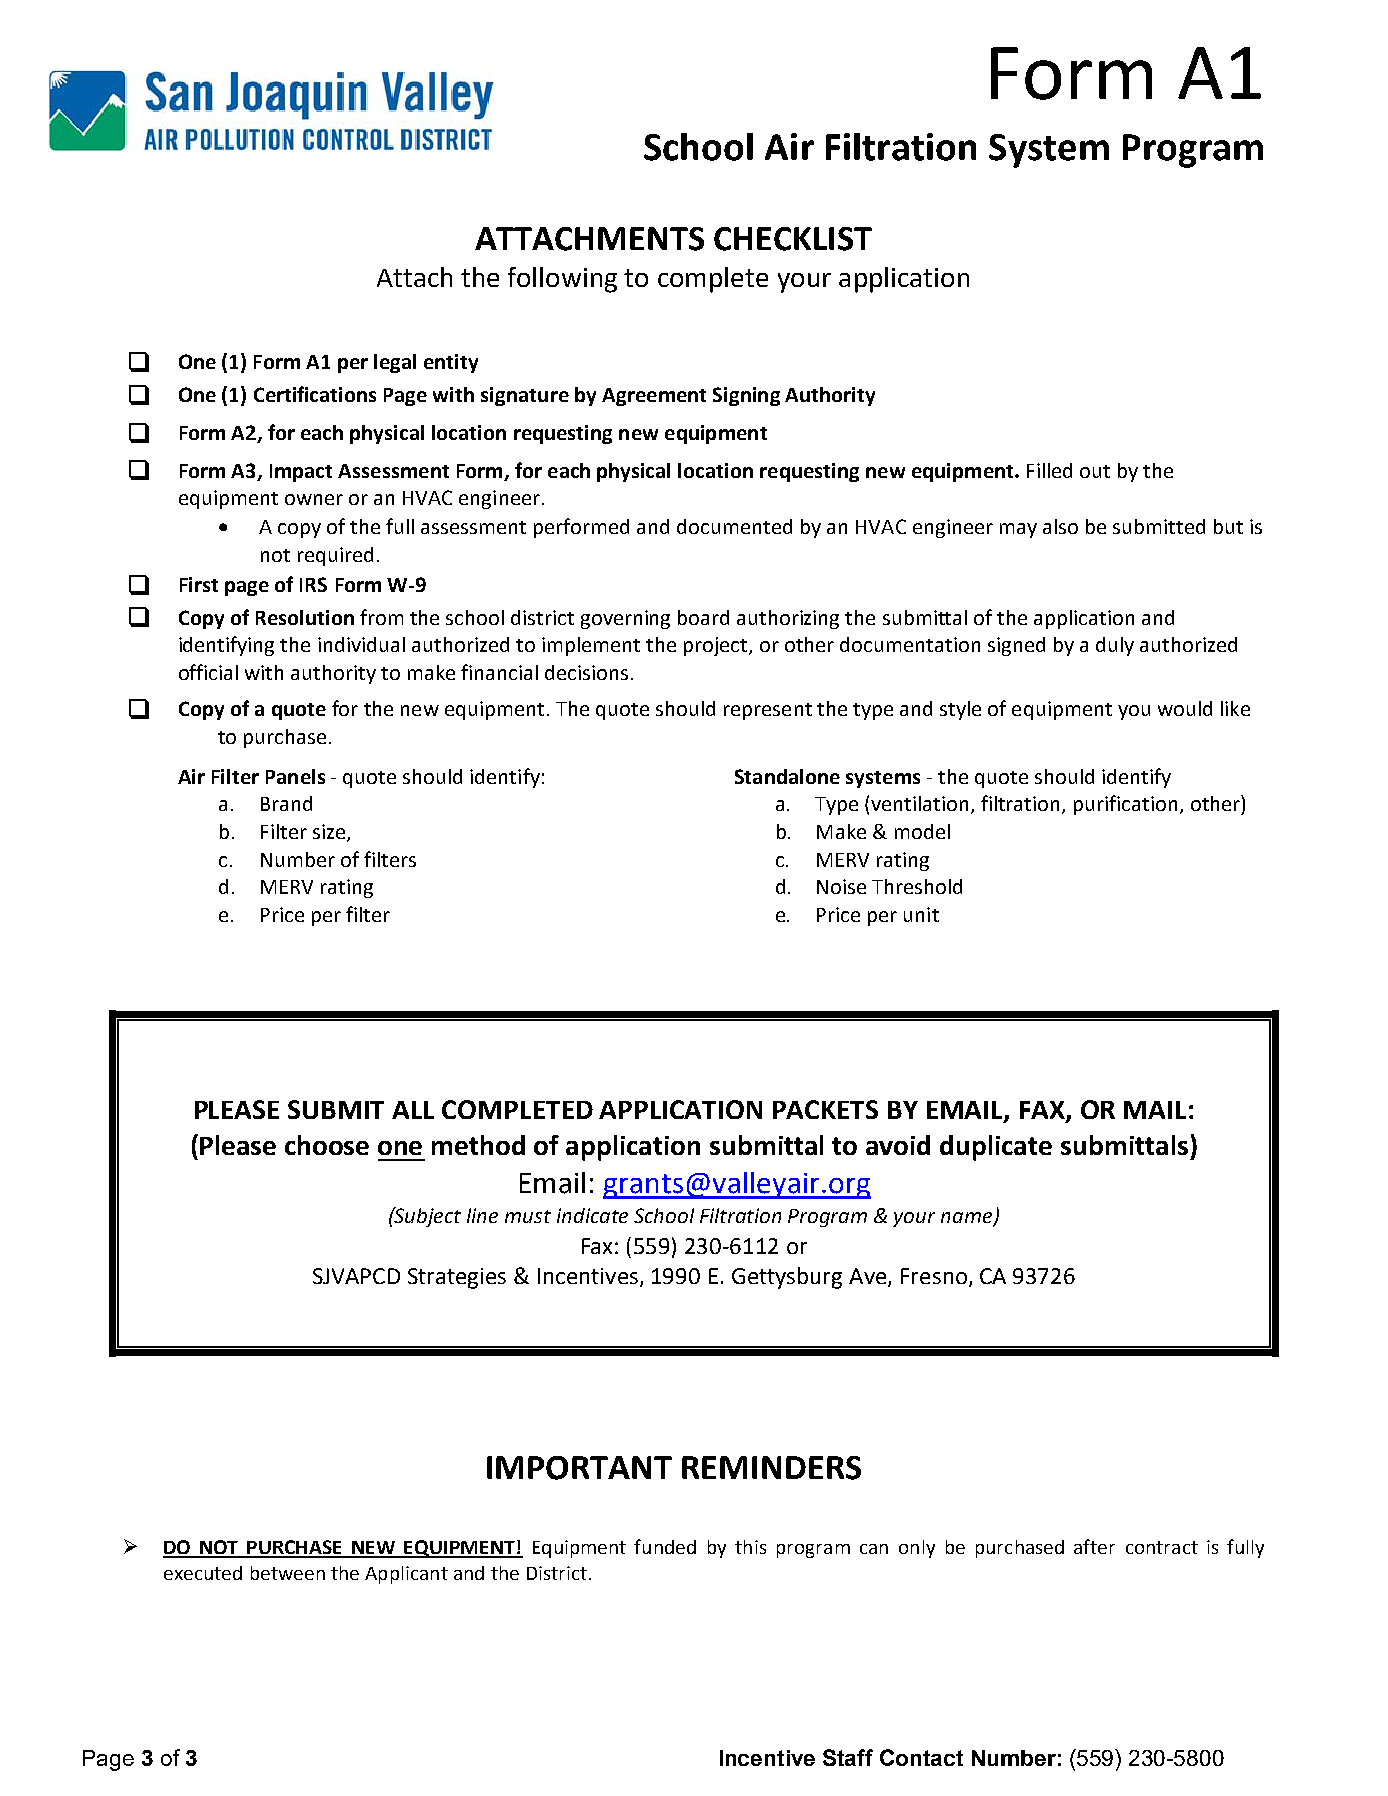  What do you see at coordinates (996, 1148) in the screenshot?
I see `duplicate` at bounding box center [996, 1148].
